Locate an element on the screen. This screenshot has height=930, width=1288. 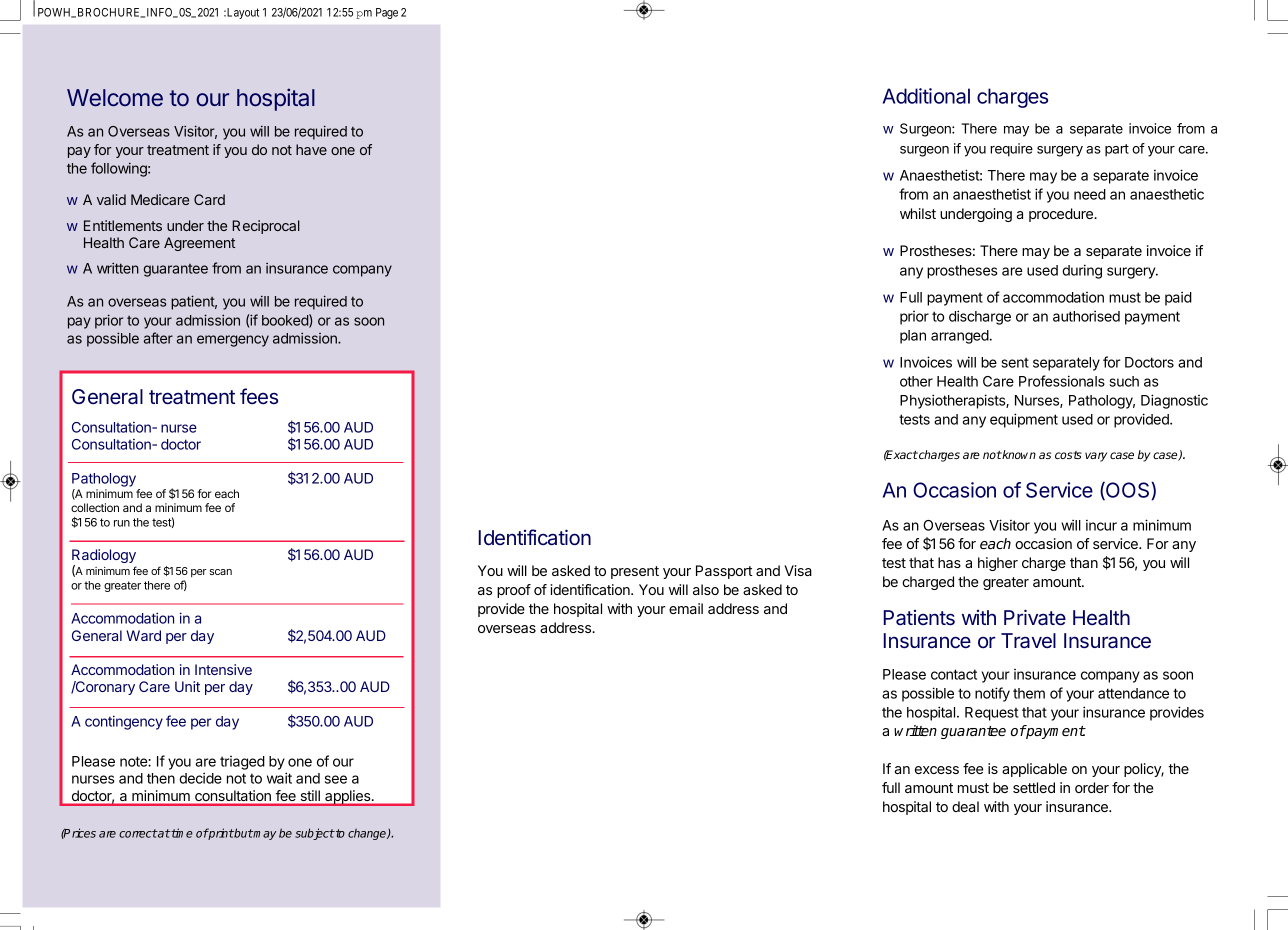
equipment is located at coordinates (1024, 420).
